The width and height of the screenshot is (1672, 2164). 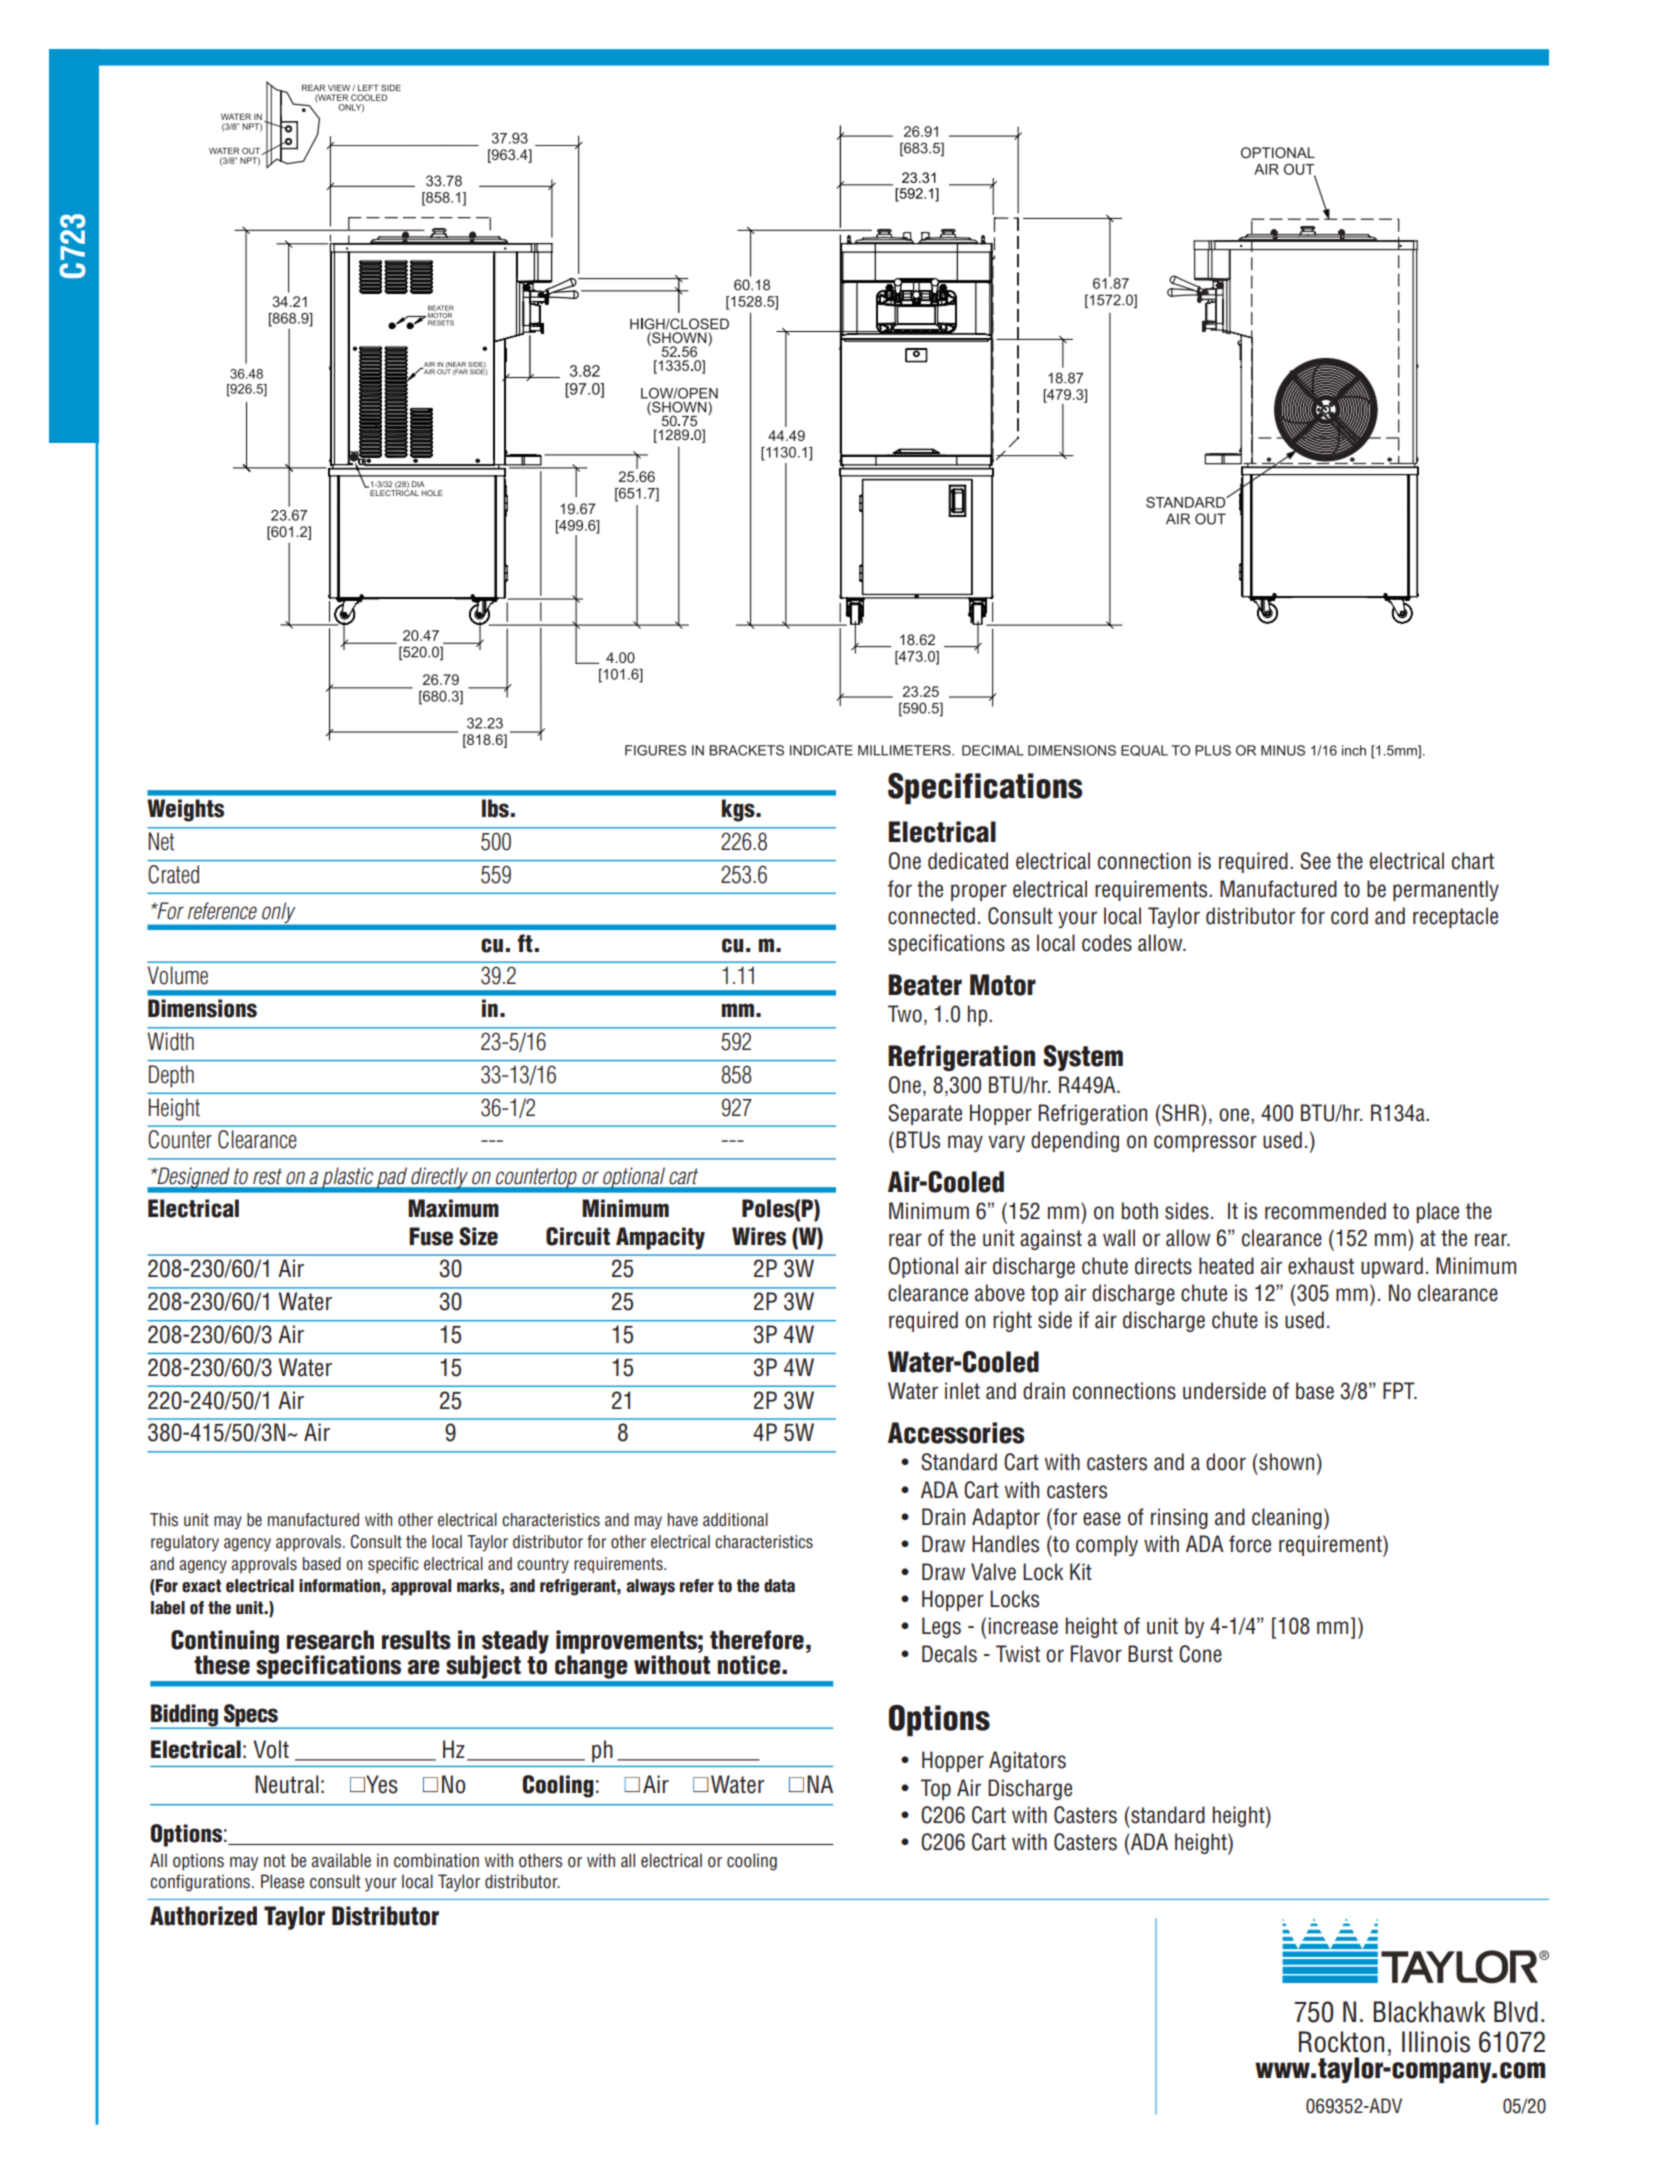 What do you see at coordinates (1286, 1462) in the screenshot?
I see `shown` at bounding box center [1286, 1462].
